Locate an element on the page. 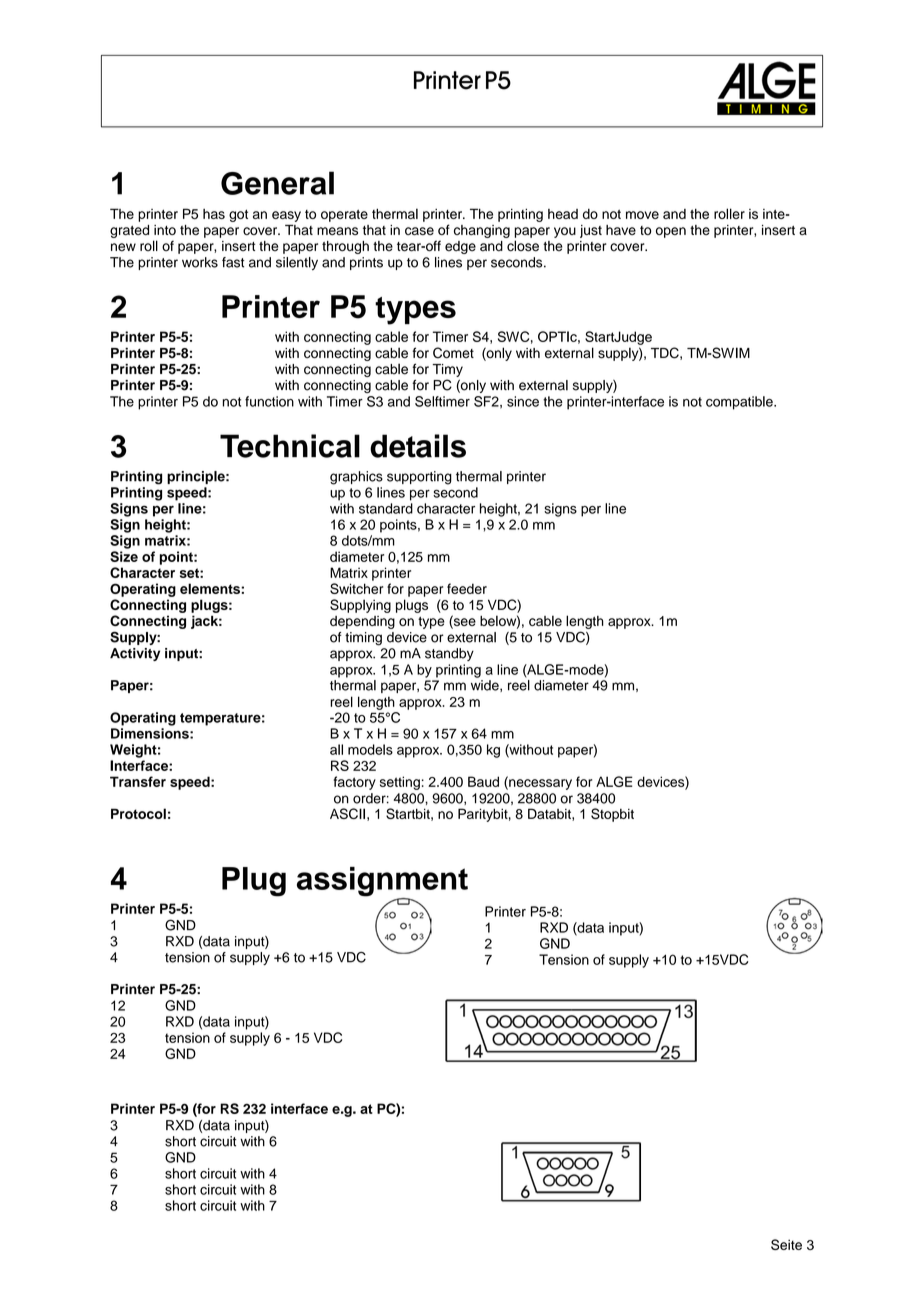 Image resolution: width=924 pixels, height=1308 pixels. Seite is located at coordinates (786, 1244).
